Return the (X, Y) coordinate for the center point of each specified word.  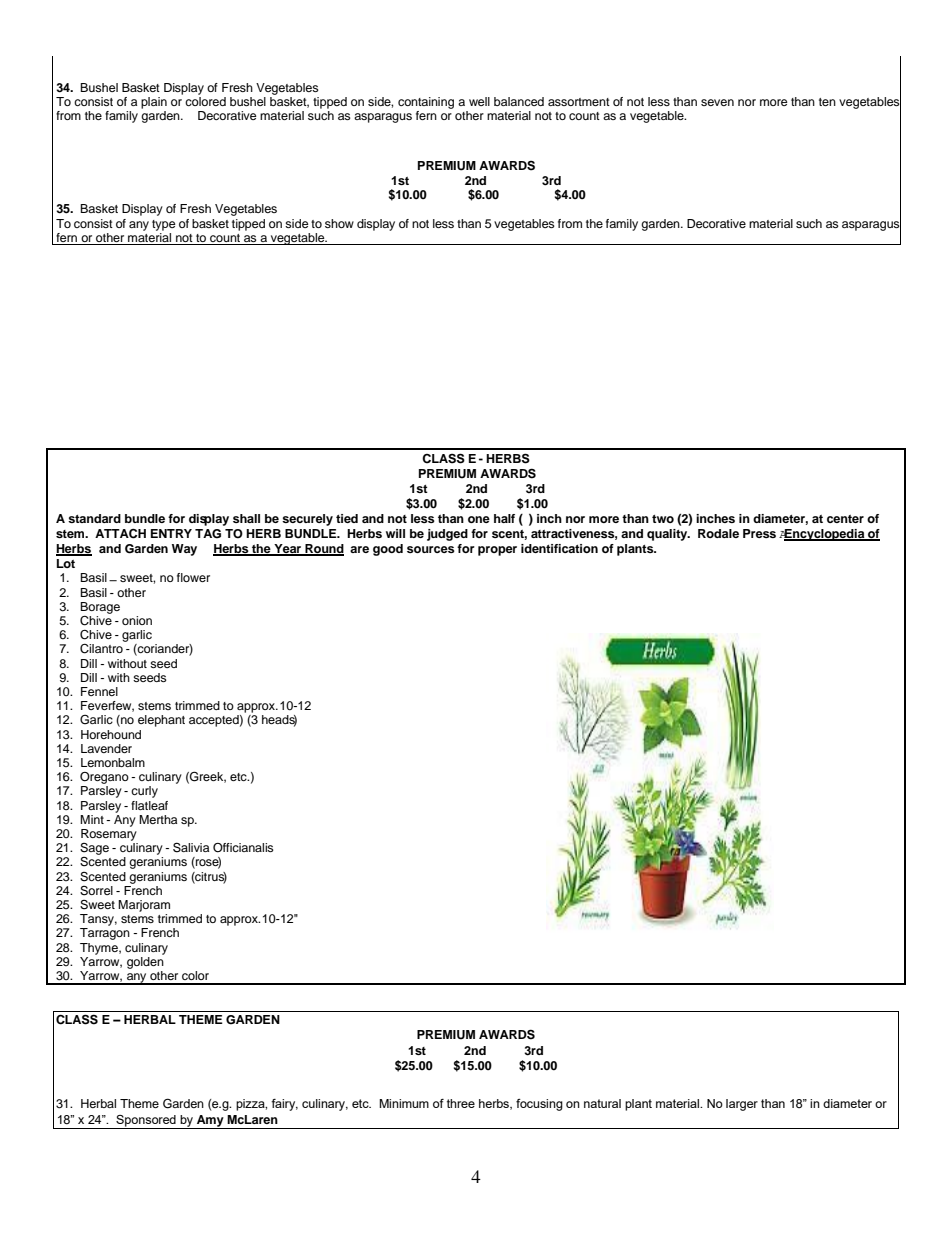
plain (154, 103)
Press (759, 533)
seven (717, 102)
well (479, 101)
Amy (210, 1122)
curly (144, 792)
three (461, 1103)
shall (246, 518)
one (479, 519)
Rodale (718, 533)
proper (497, 551)
